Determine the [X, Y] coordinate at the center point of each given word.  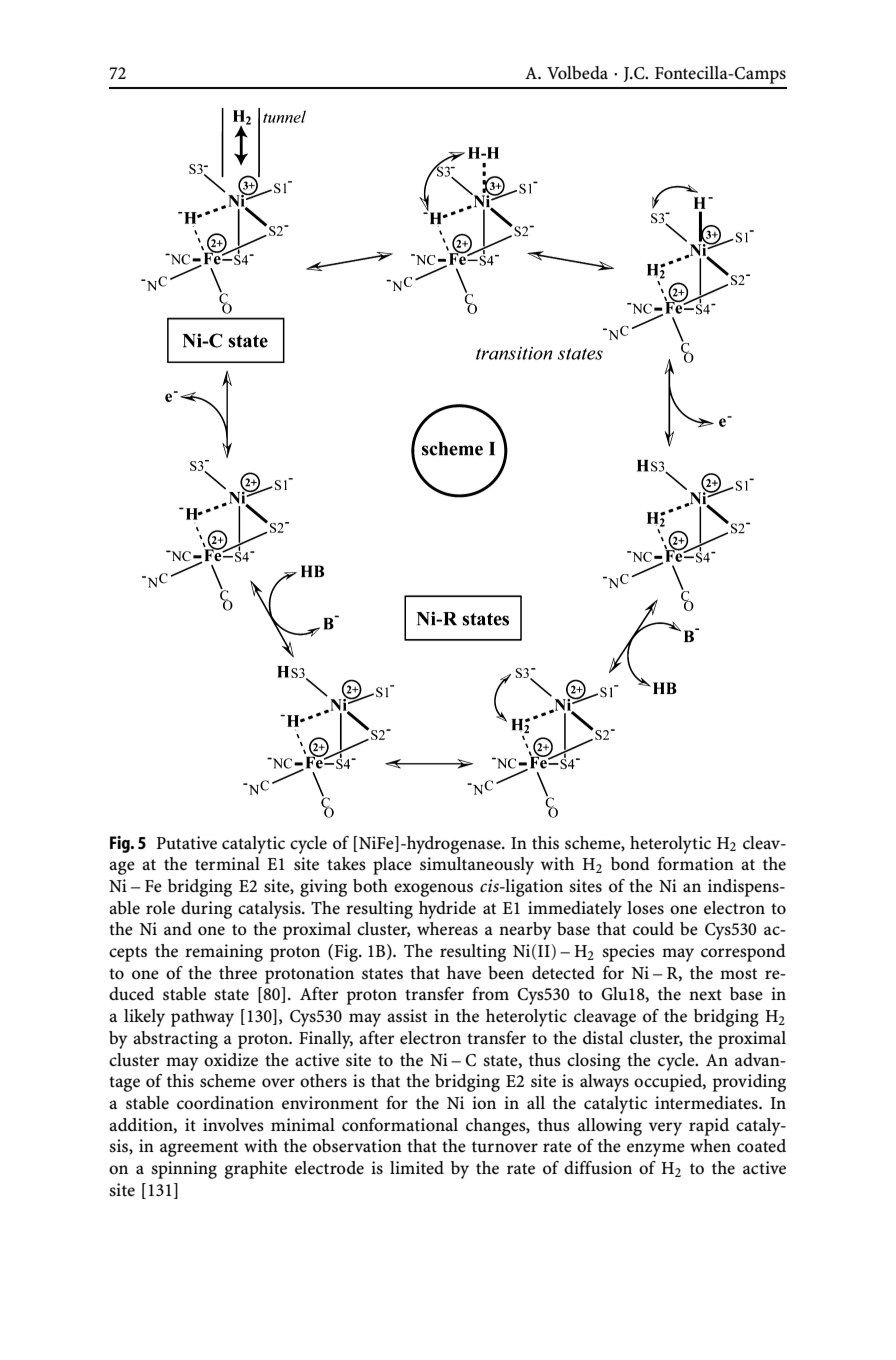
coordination [225, 1103]
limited [417, 1168]
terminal [227, 864]
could [653, 929]
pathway [202, 1018]
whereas [447, 929]
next [705, 995]
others [323, 1081]
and [178, 928]
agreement [199, 1149]
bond [630, 864]
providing [749, 1083]
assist [407, 1016]
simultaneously [477, 866]
